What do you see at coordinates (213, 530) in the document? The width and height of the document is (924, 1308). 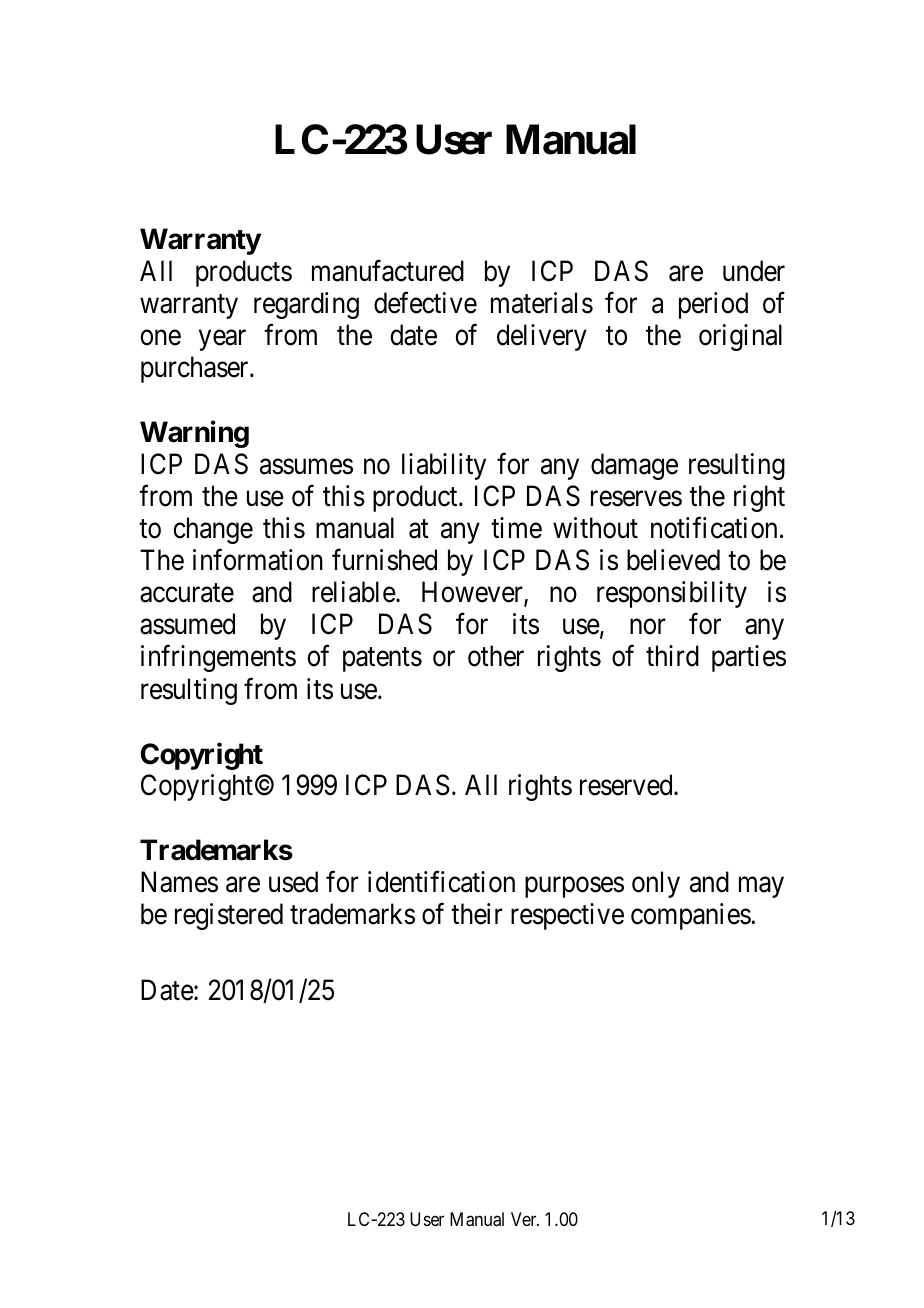 I see `change` at bounding box center [213, 530].
